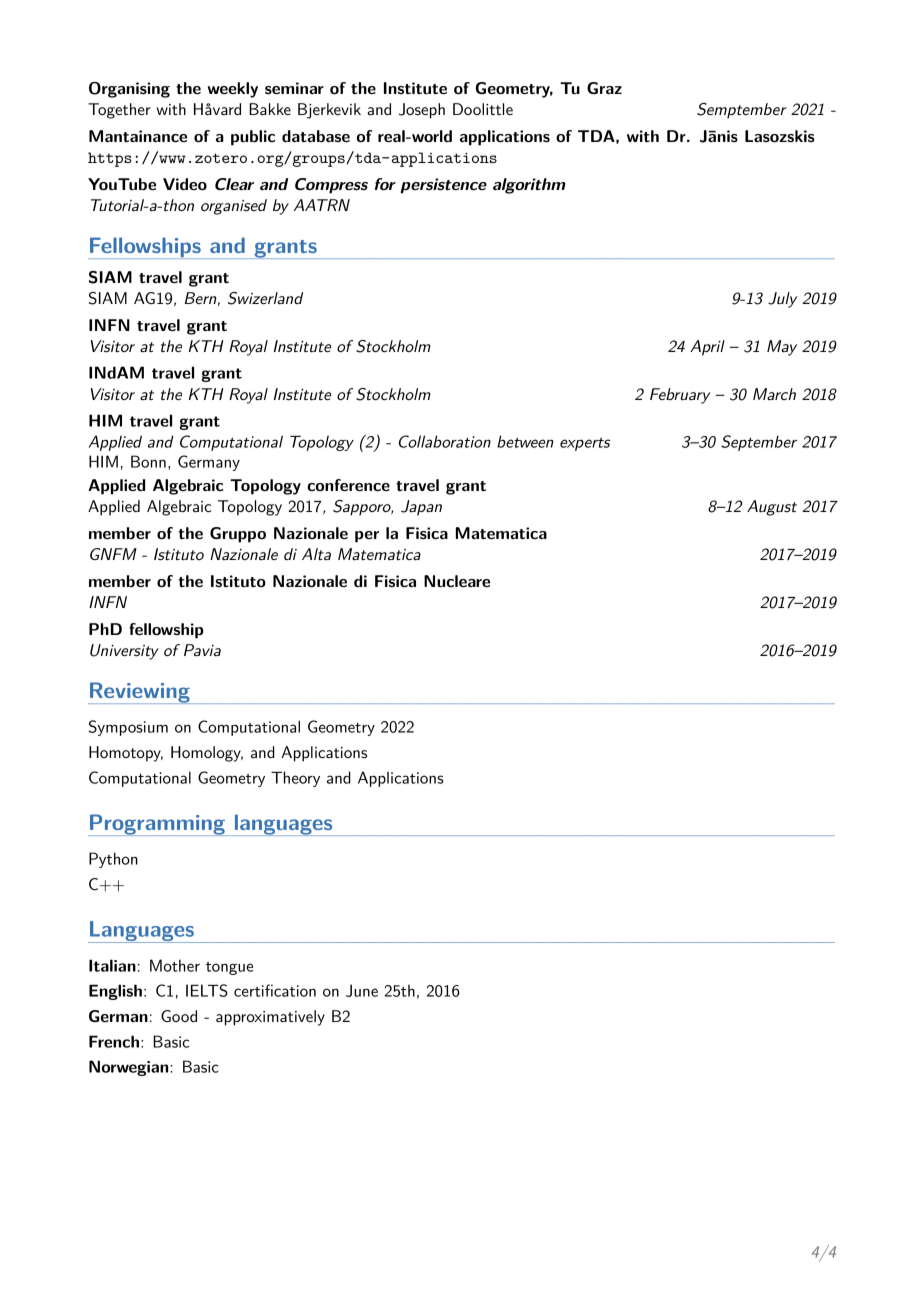 The width and height of the page is (924, 1308). Describe the element at coordinates (295, 779) in the page. I see `Theory` at that location.
